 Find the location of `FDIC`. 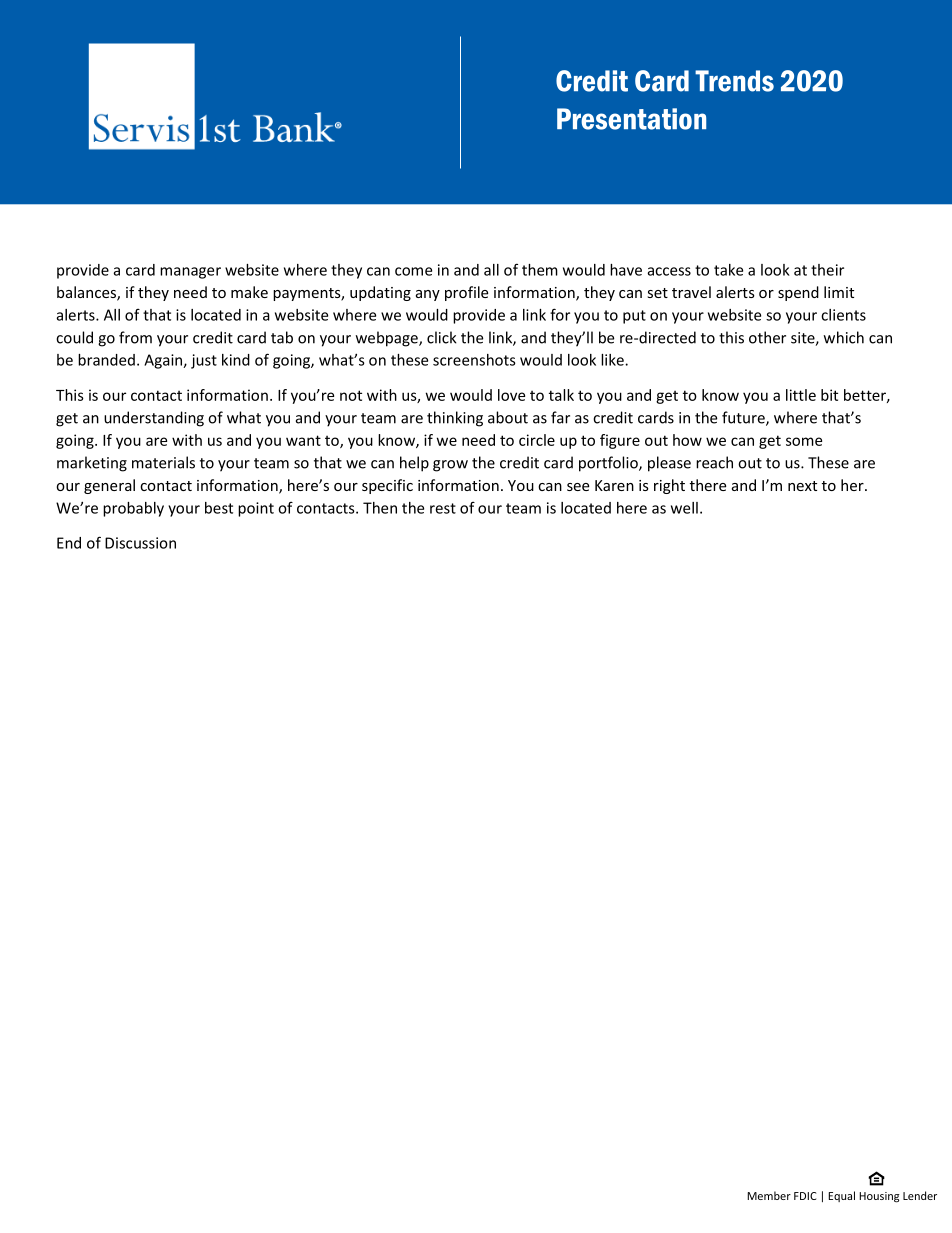

FDIC is located at coordinates (805, 1196).
